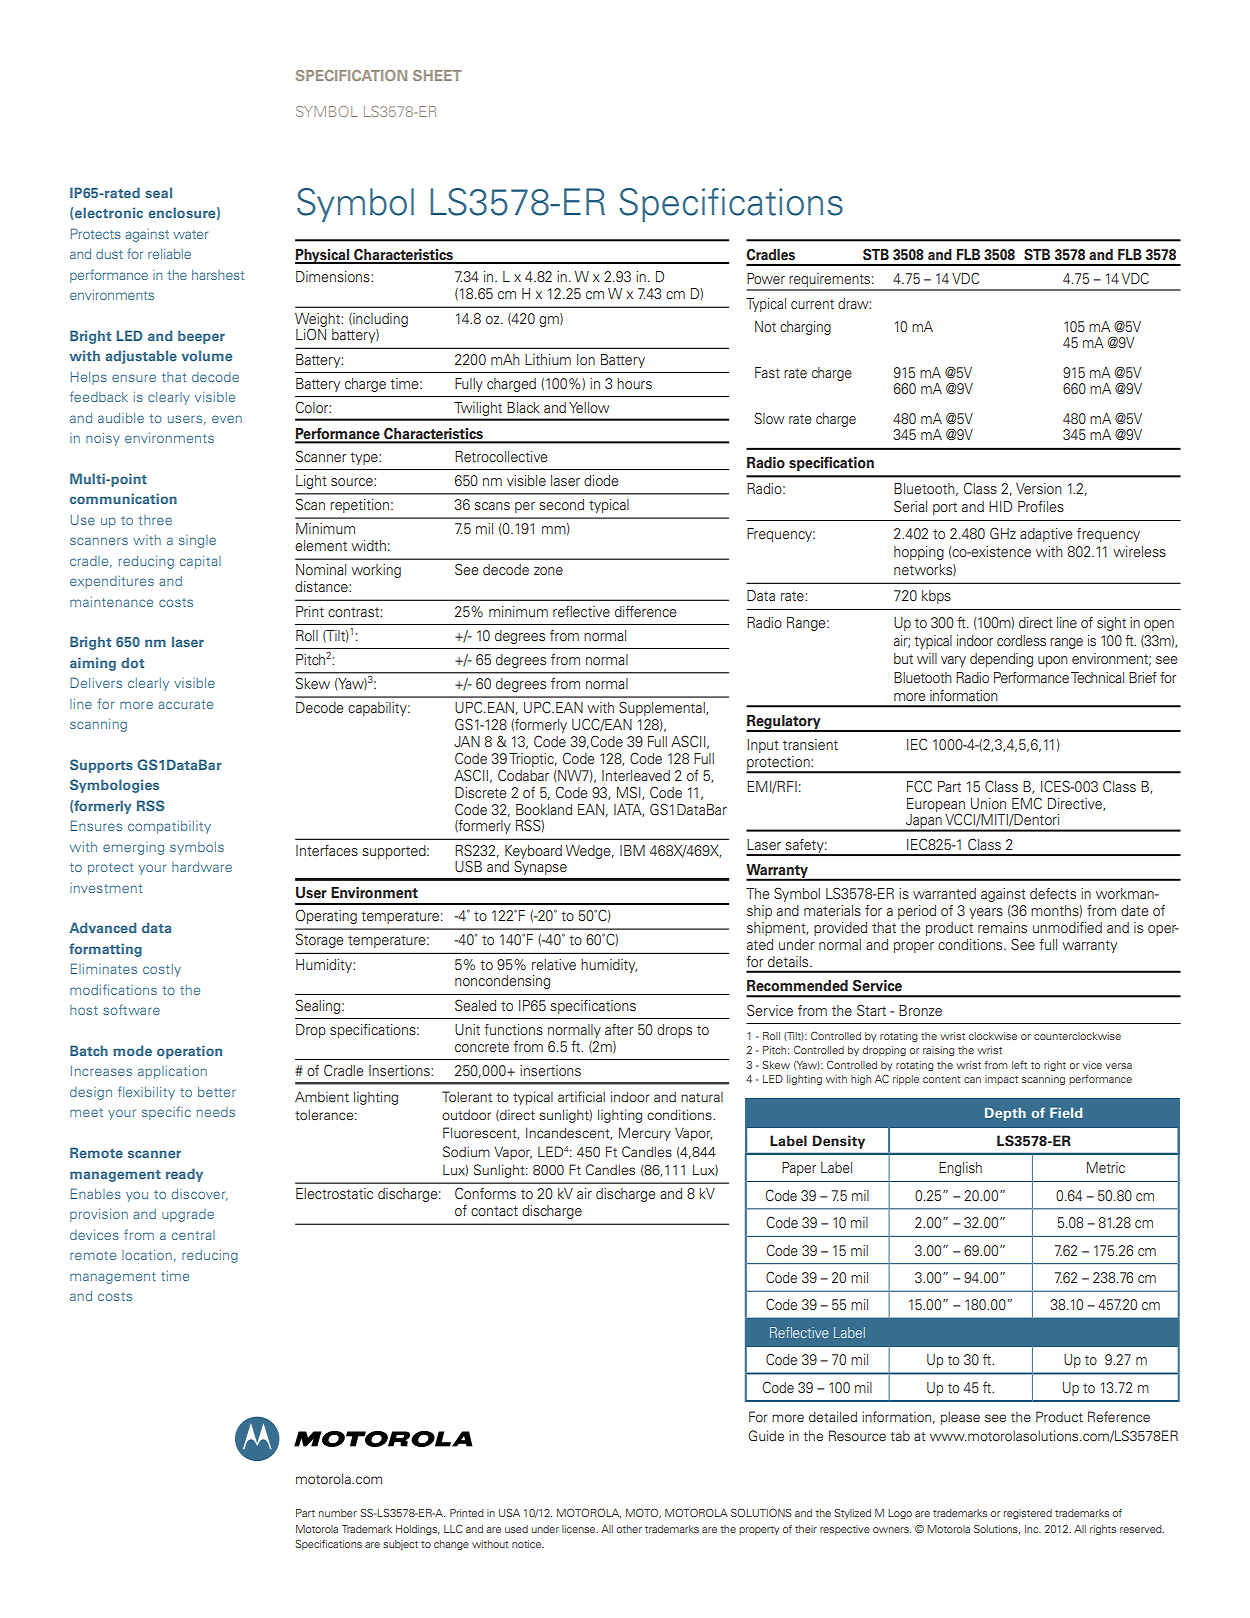 Image resolution: width=1250 pixels, height=1618 pixels. I want to click on diode, so click(601, 480).
